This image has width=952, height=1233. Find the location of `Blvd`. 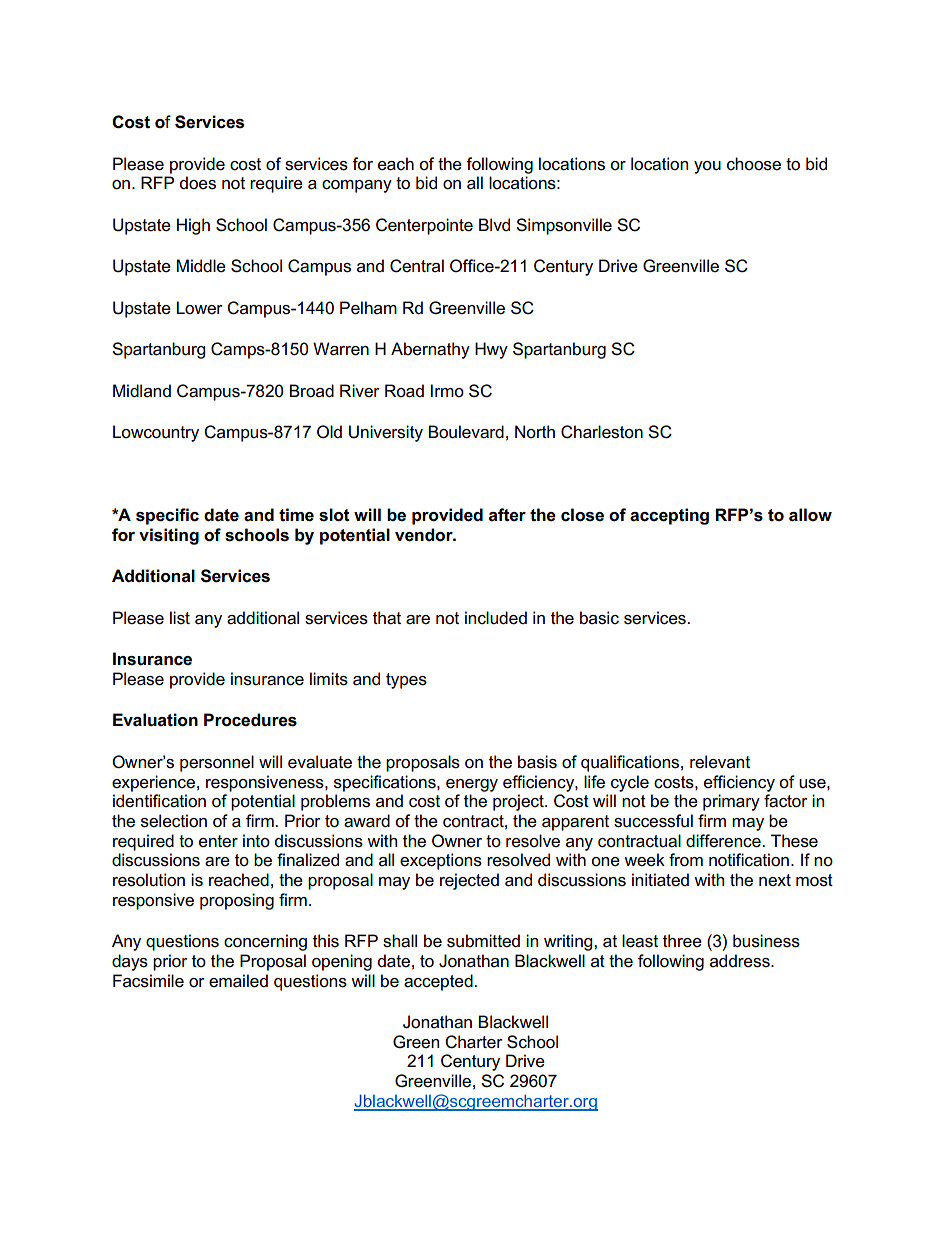

Blvd is located at coordinates (494, 224).
